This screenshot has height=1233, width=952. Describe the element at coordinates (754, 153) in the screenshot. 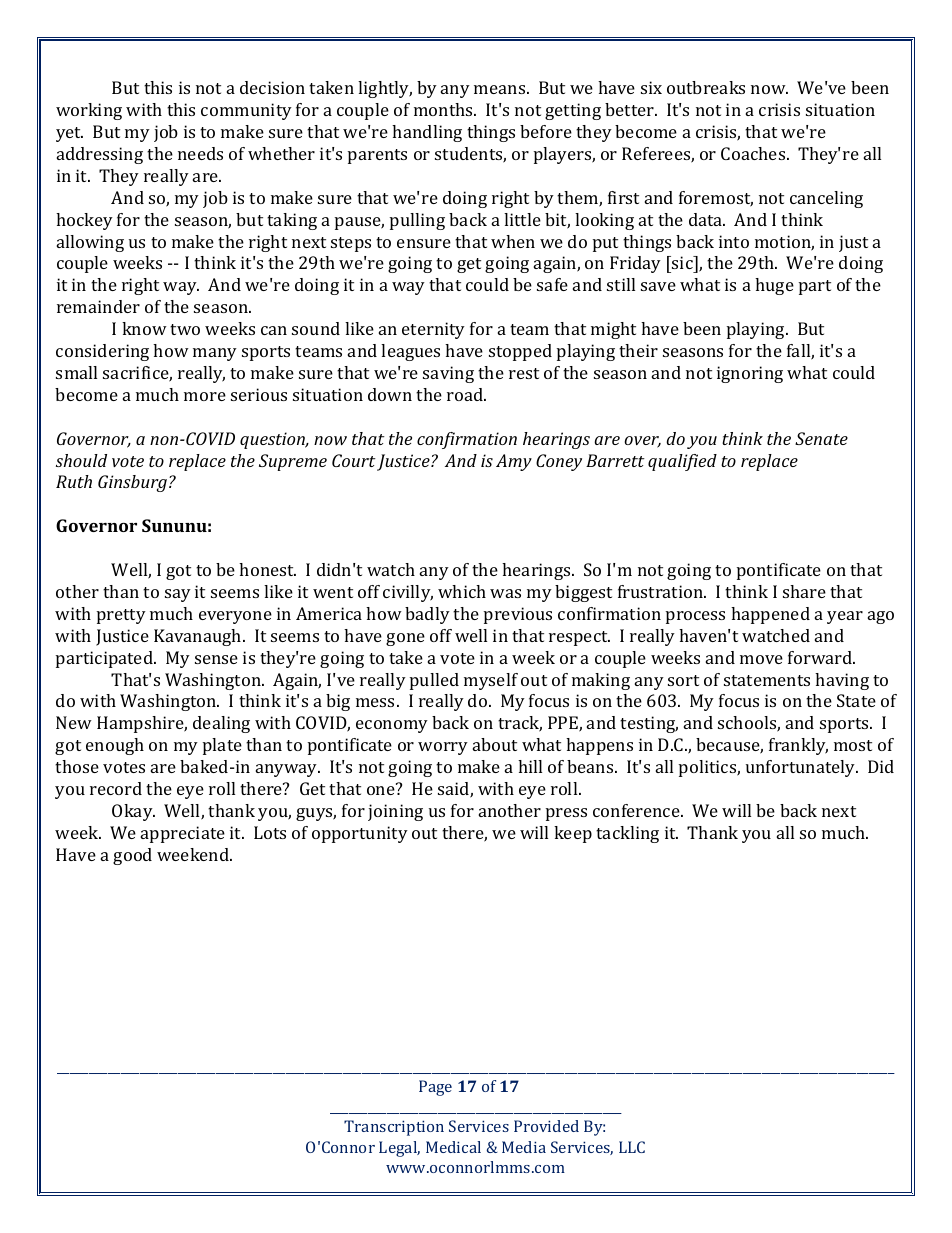

I see `Coaches` at that location.
